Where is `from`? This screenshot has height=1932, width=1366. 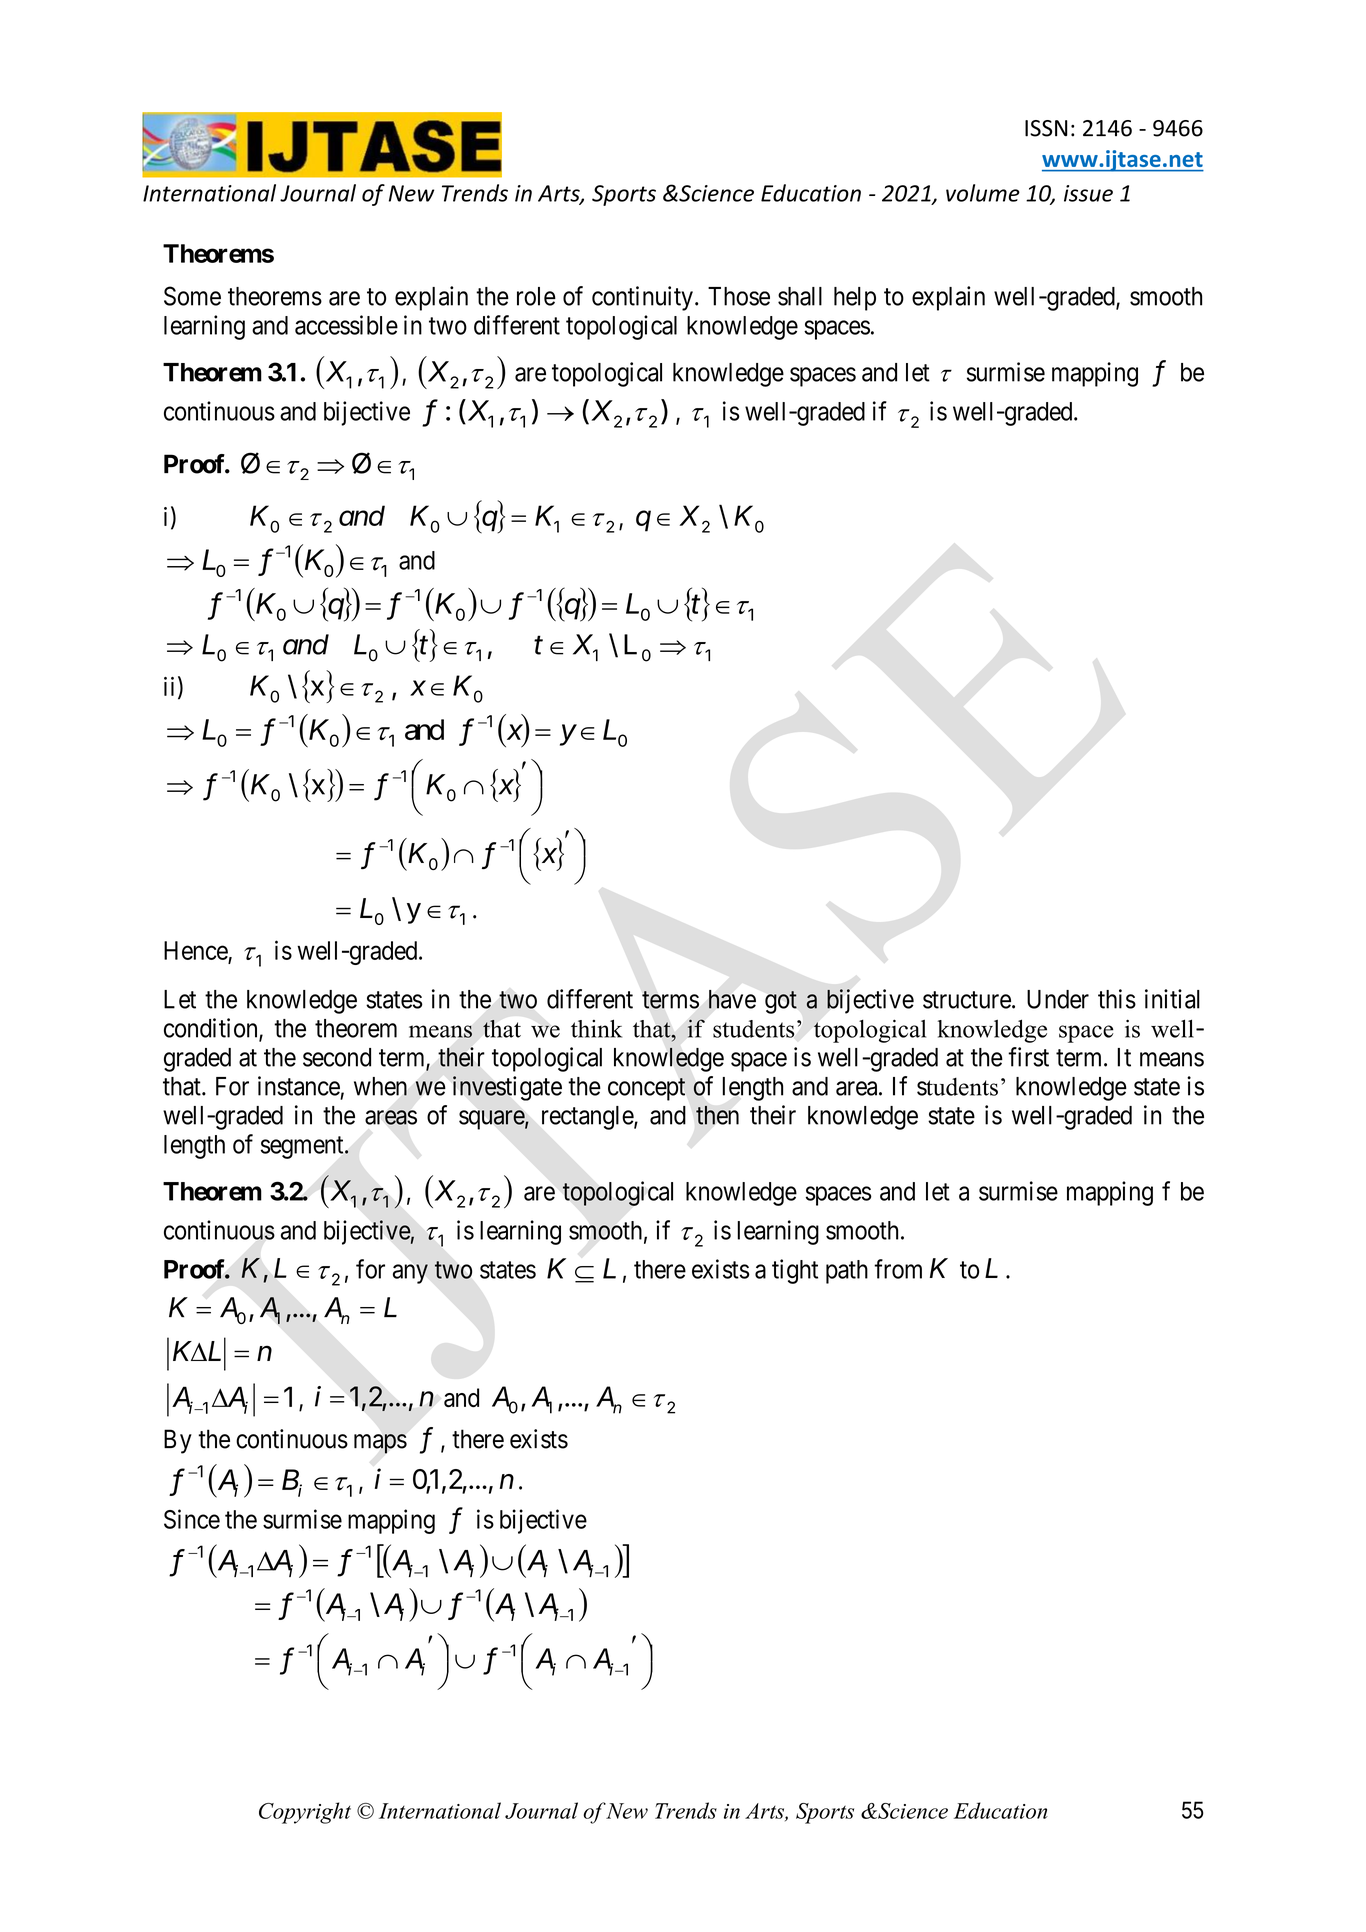 from is located at coordinates (898, 1269).
